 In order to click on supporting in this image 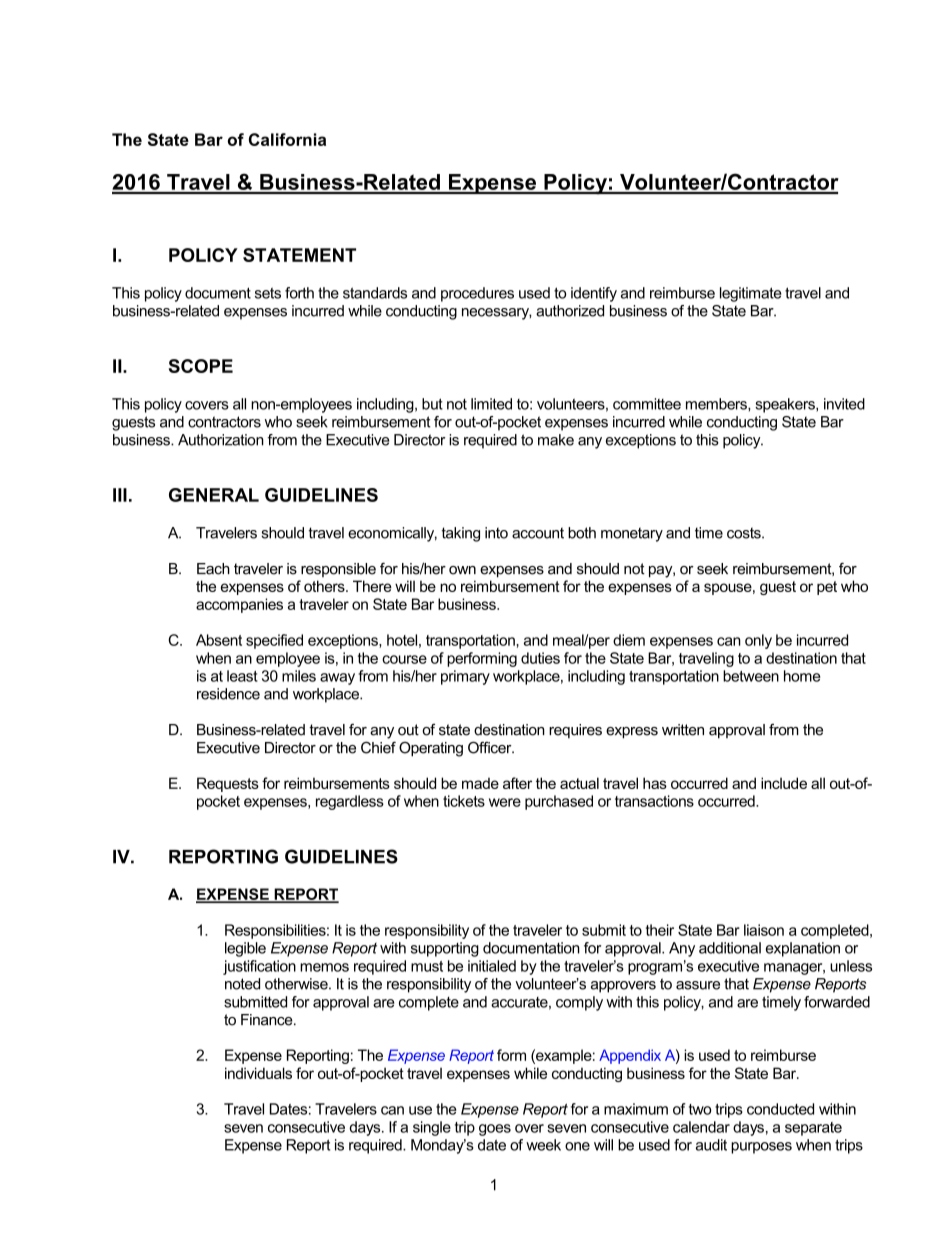, I will do `click(445, 949)`.
